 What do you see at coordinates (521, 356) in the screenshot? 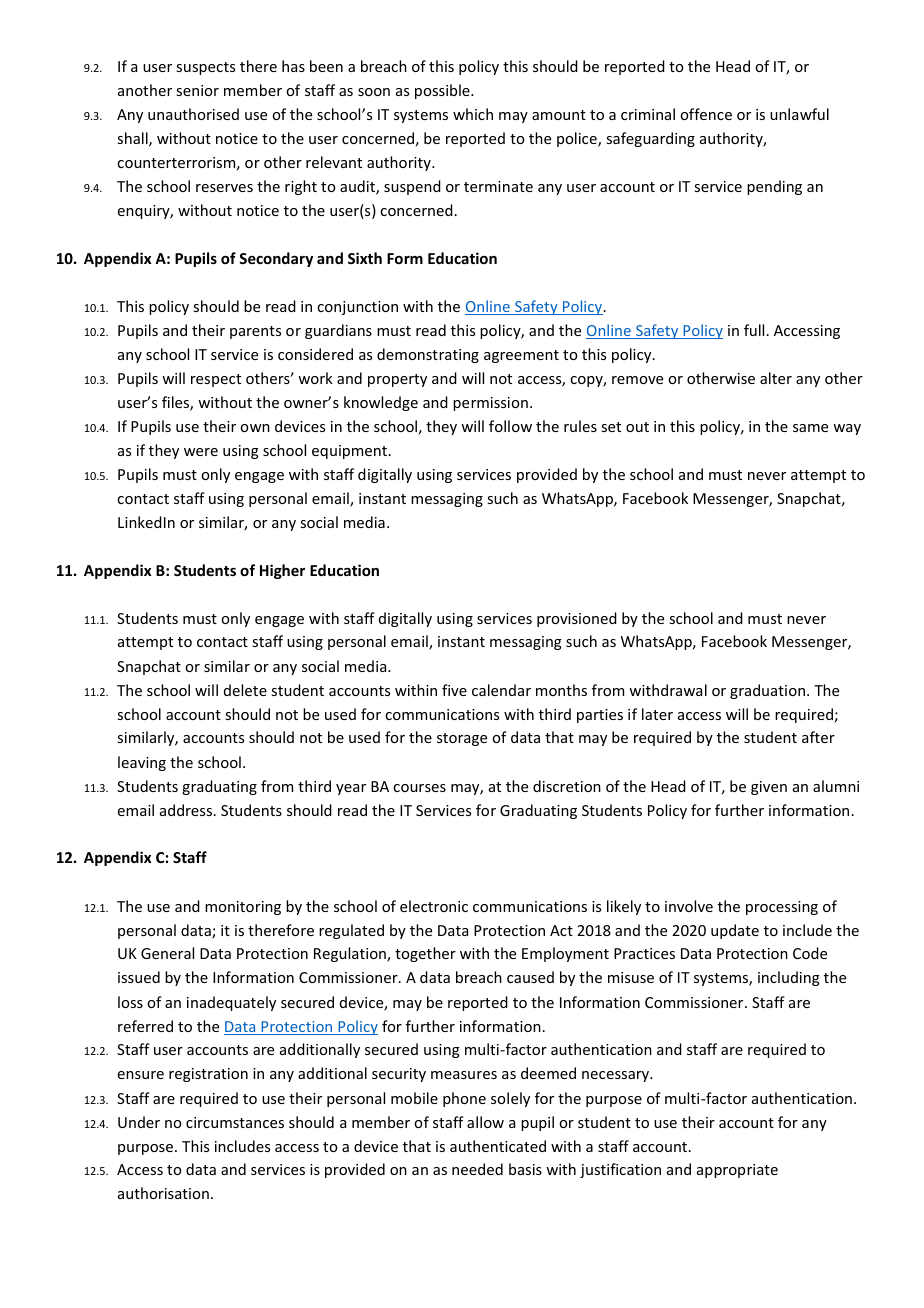
I see `agreement` at bounding box center [521, 356].
